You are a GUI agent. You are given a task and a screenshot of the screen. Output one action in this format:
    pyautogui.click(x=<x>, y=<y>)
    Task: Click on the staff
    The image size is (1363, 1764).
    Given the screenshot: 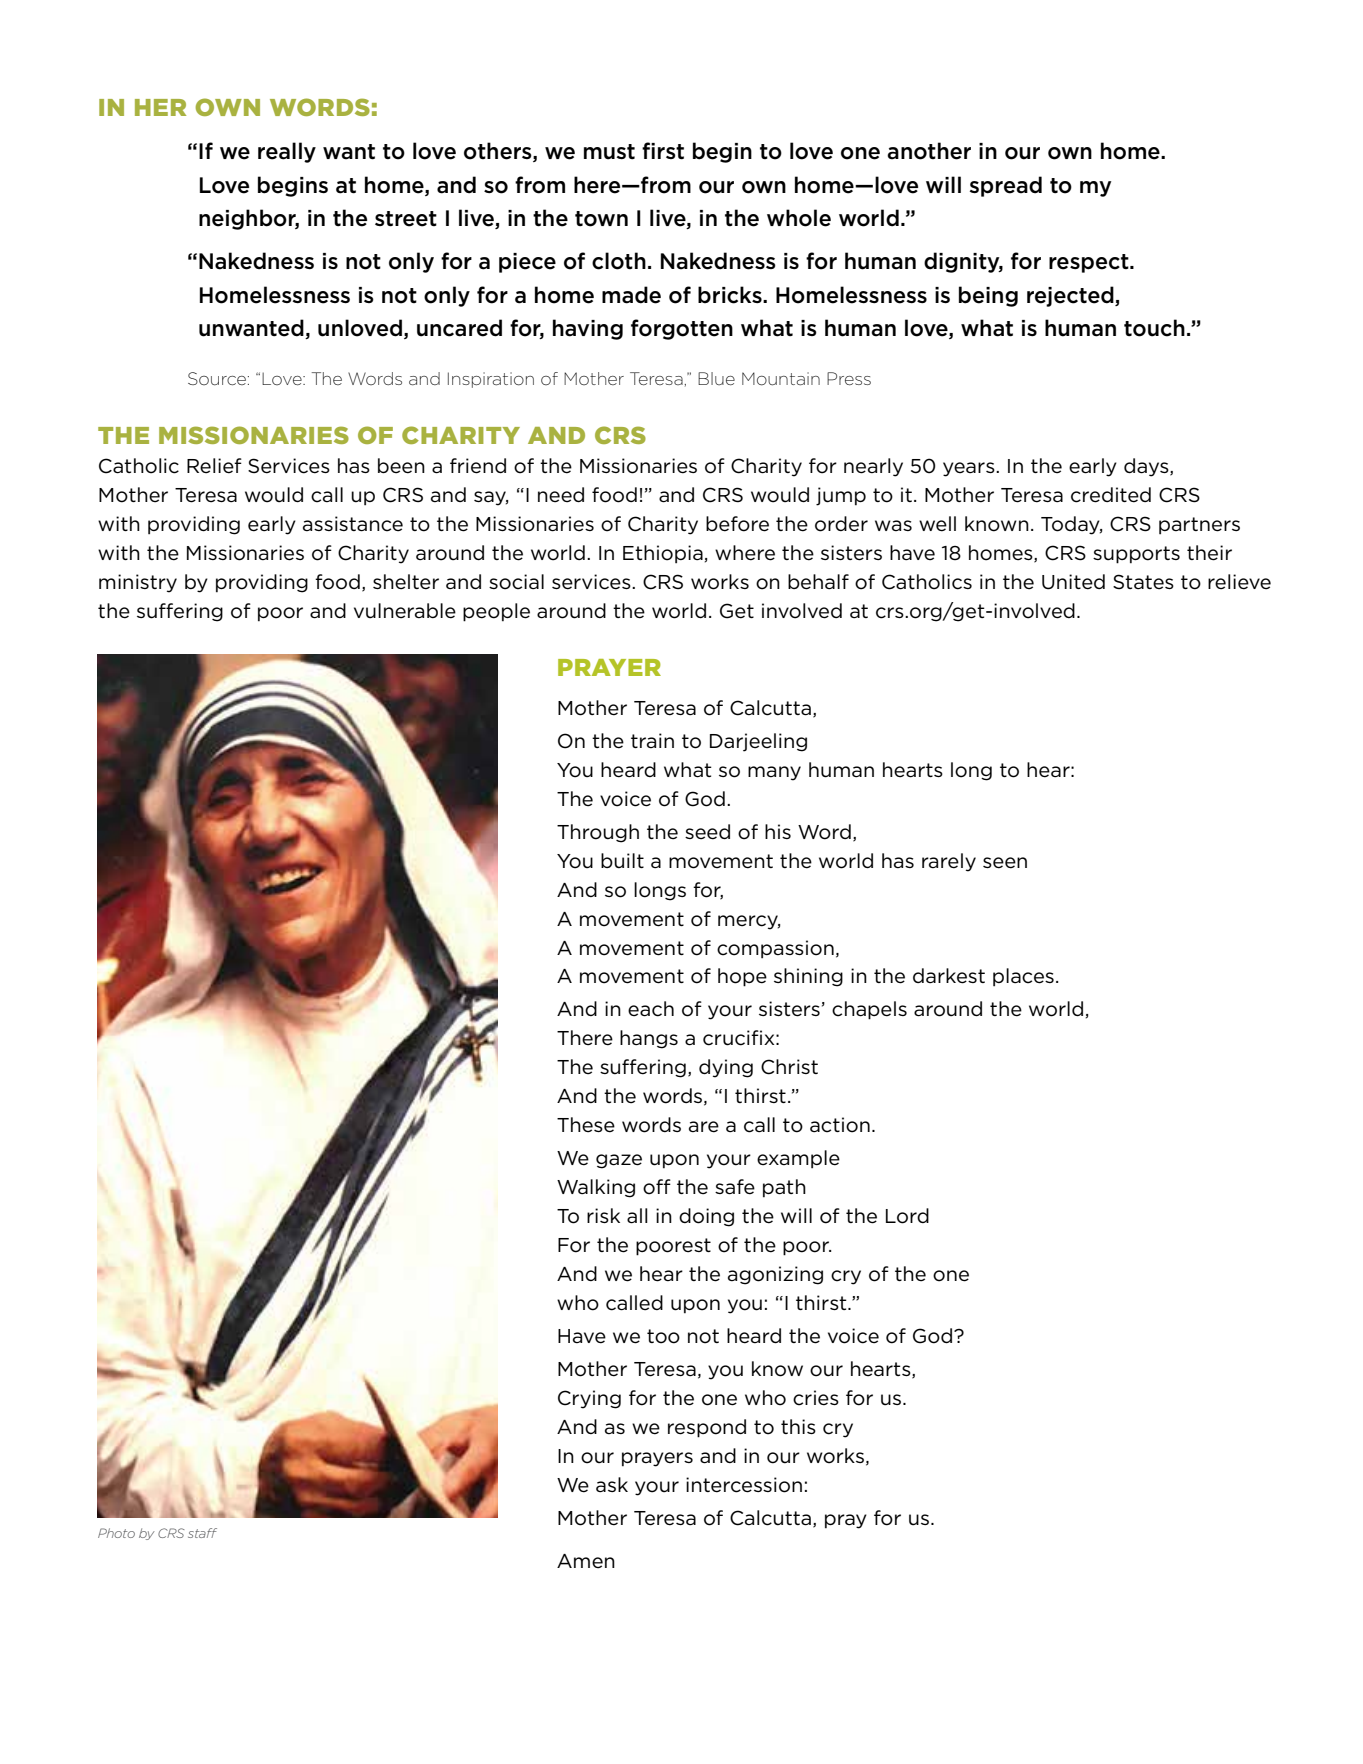 What is the action you would take?
    pyautogui.click(x=202, y=1533)
